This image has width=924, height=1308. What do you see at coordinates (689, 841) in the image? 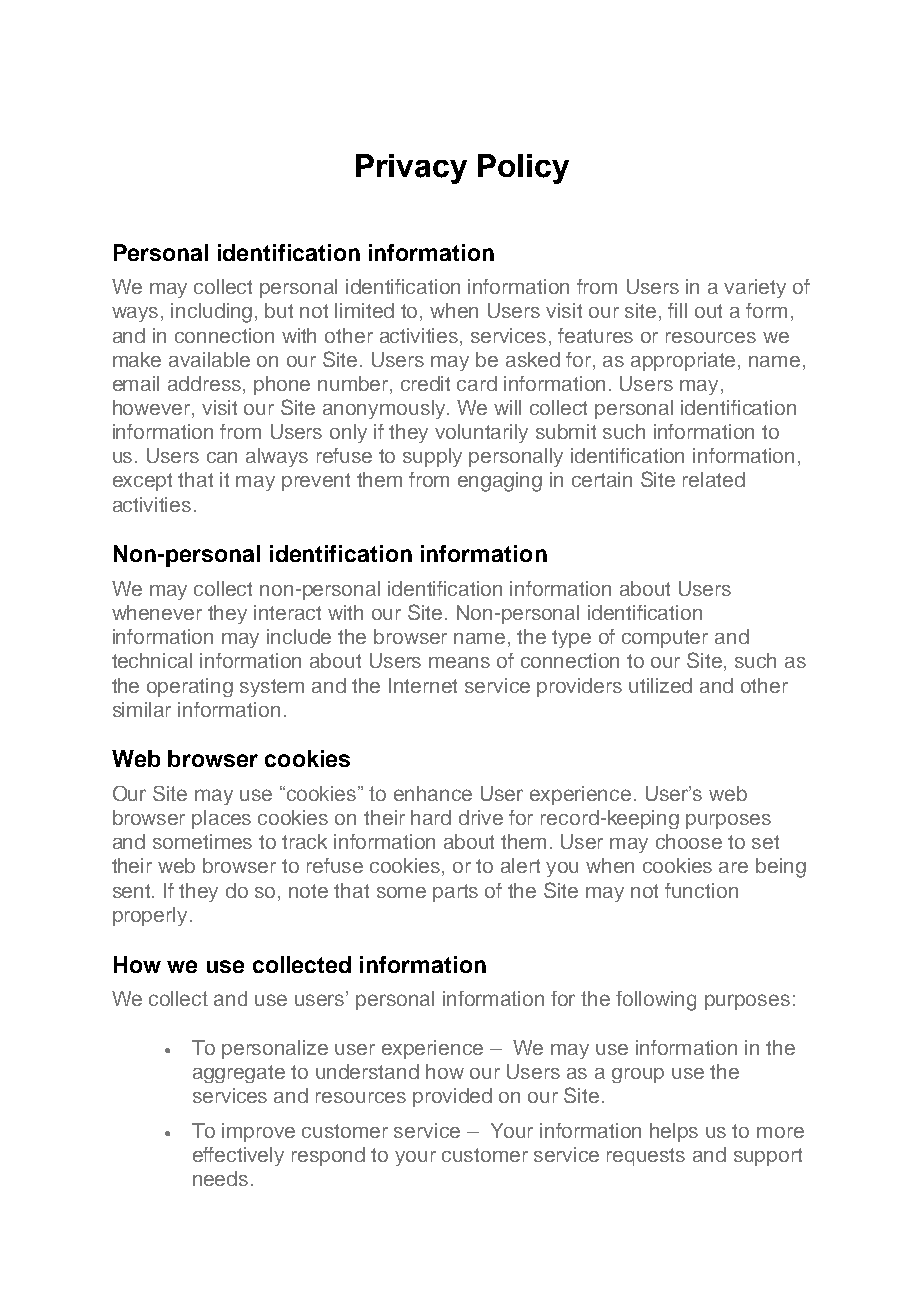
I see `choose` at bounding box center [689, 841].
